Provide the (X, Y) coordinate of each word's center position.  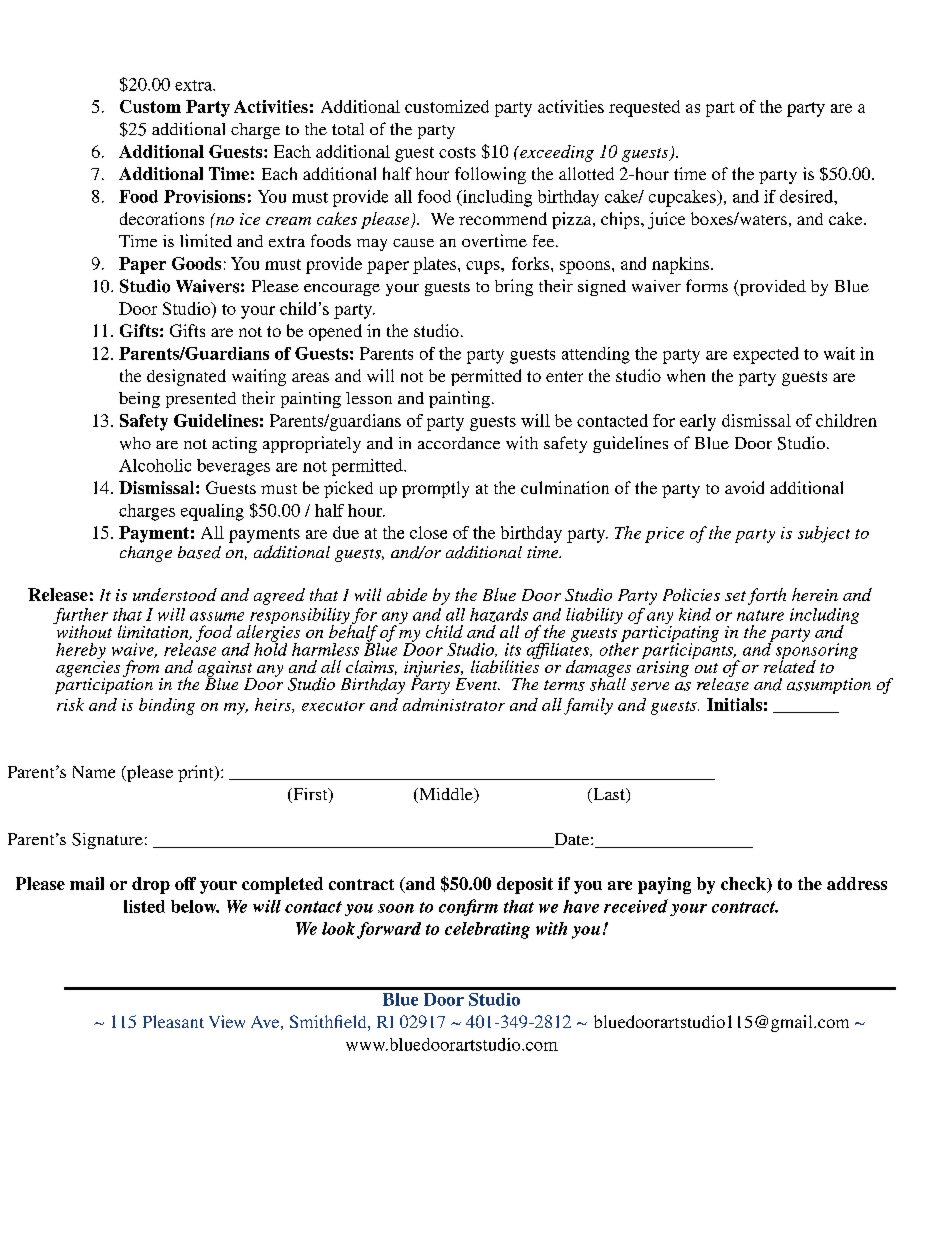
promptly (435, 489)
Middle (446, 795)
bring (514, 287)
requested (644, 108)
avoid (744, 487)
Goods (196, 263)
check (744, 885)
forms (707, 285)
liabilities (506, 665)
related (790, 665)
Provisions (204, 196)
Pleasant (173, 1021)
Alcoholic (155, 465)
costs (457, 152)
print (197, 773)
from (142, 669)
